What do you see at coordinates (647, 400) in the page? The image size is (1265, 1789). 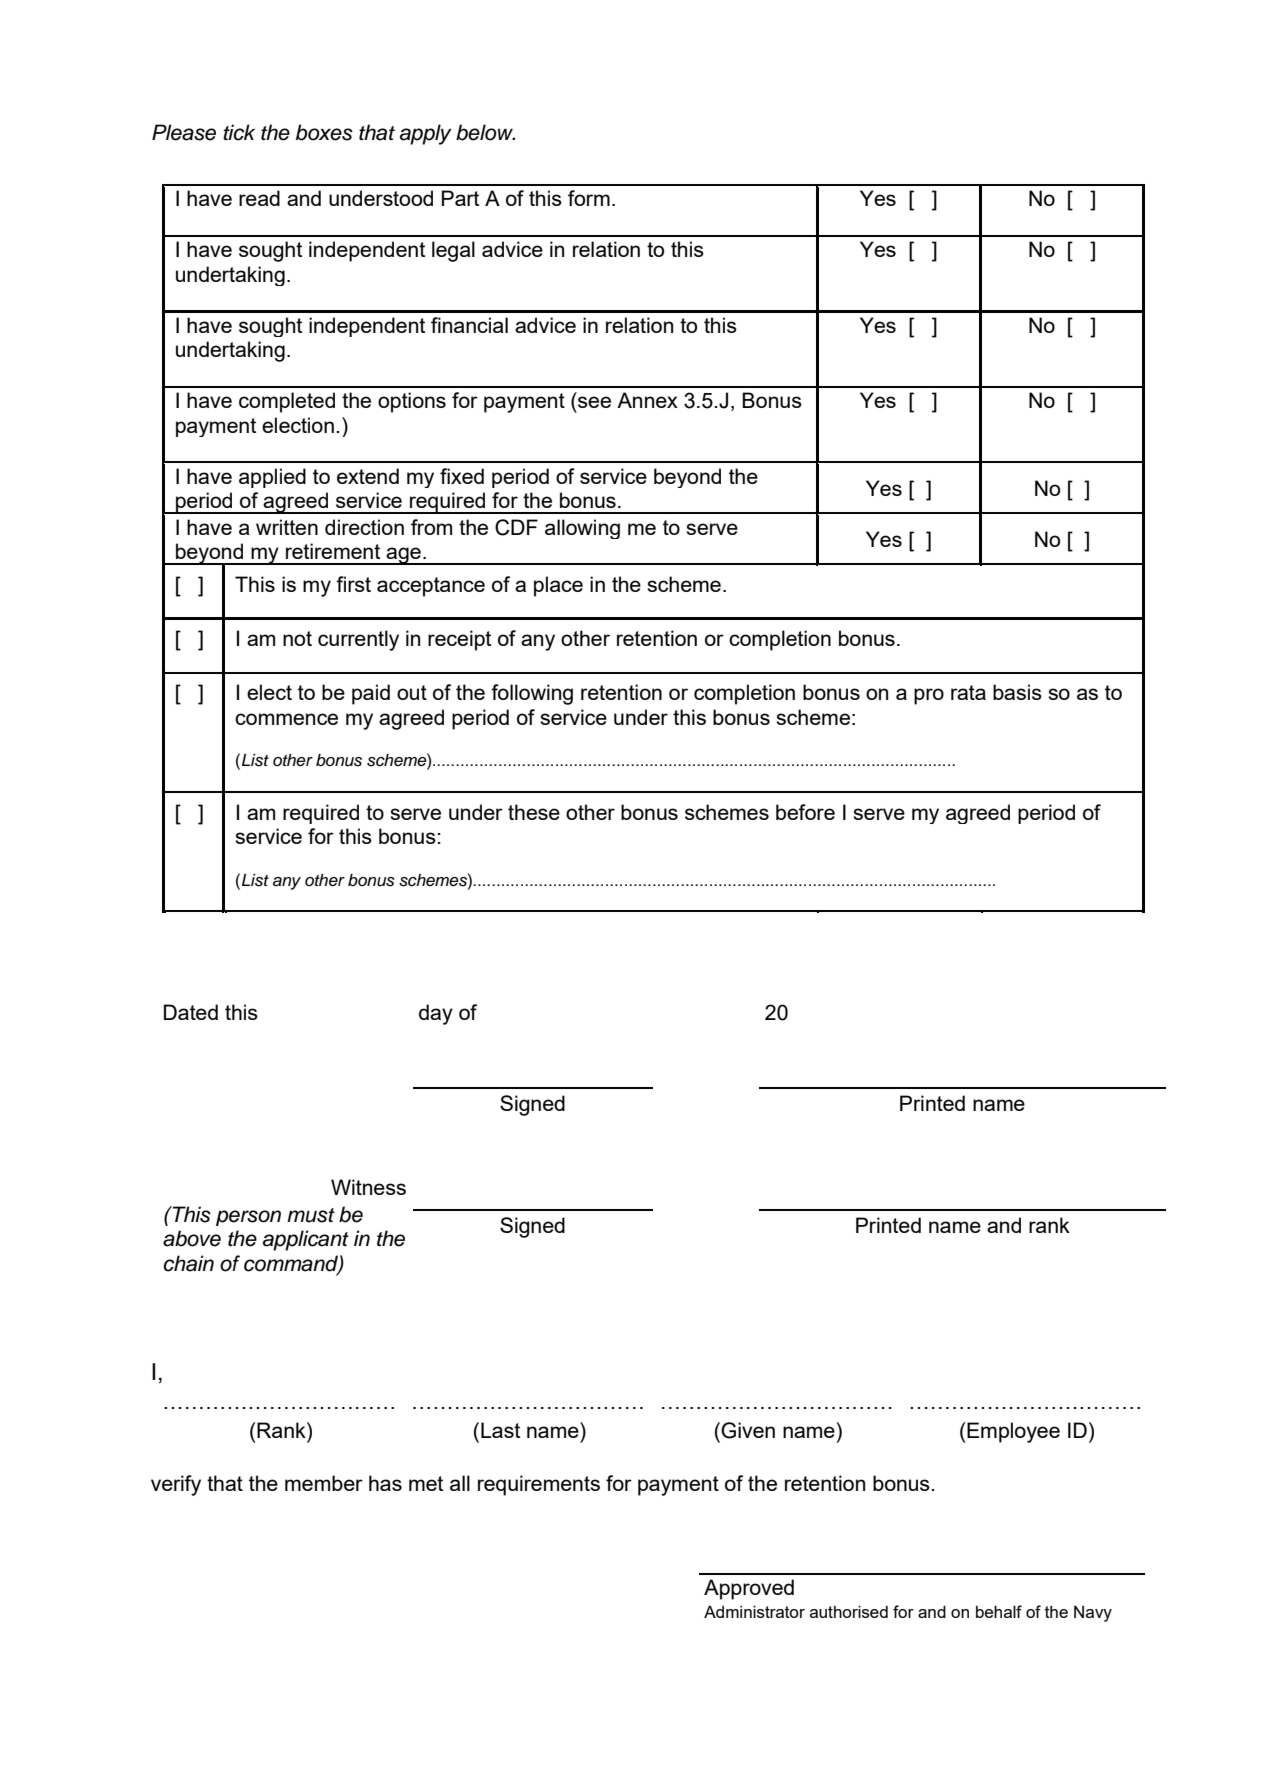 I see `Annex` at bounding box center [647, 400].
